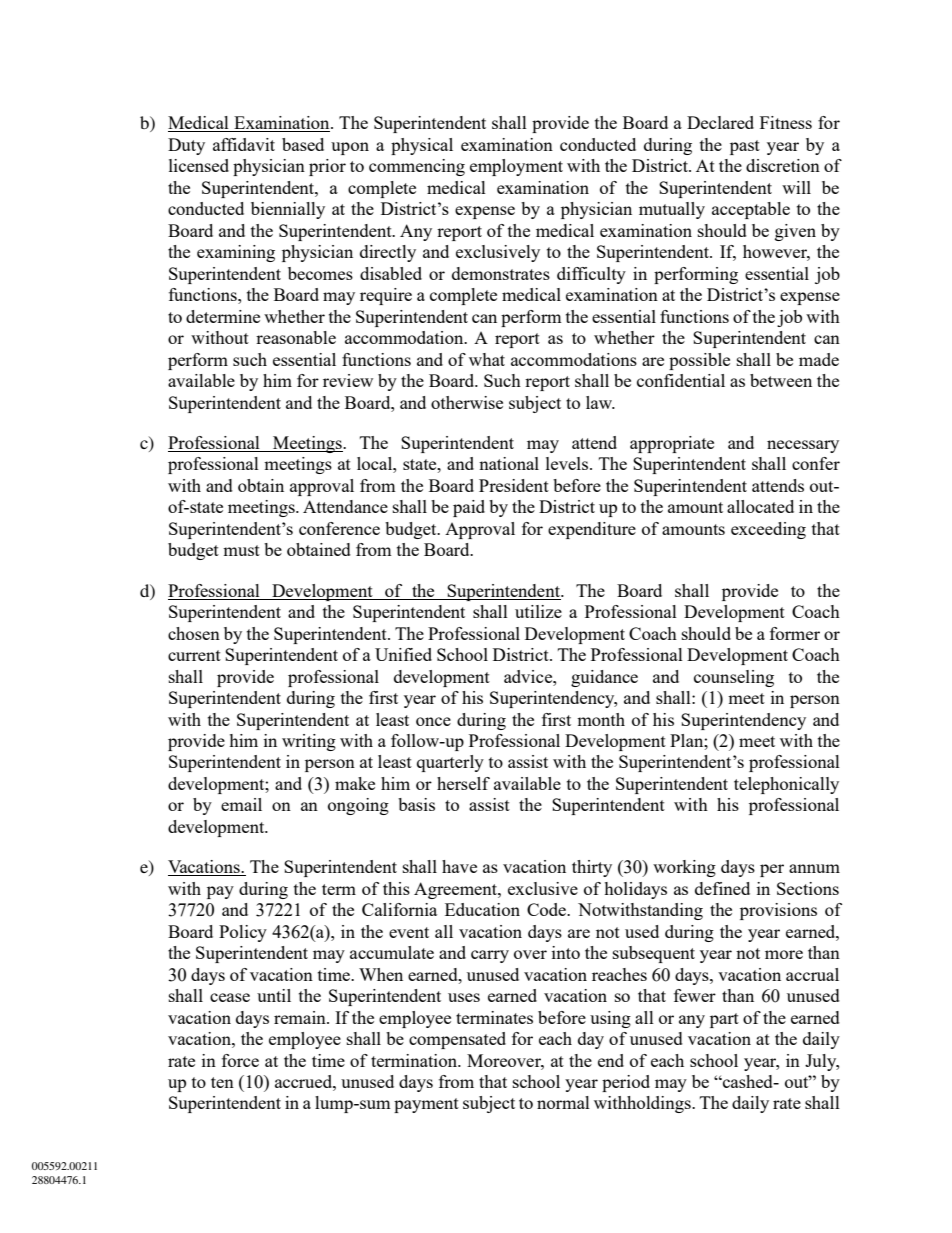  What do you see at coordinates (745, 147) in the image?
I see `past` at bounding box center [745, 147].
